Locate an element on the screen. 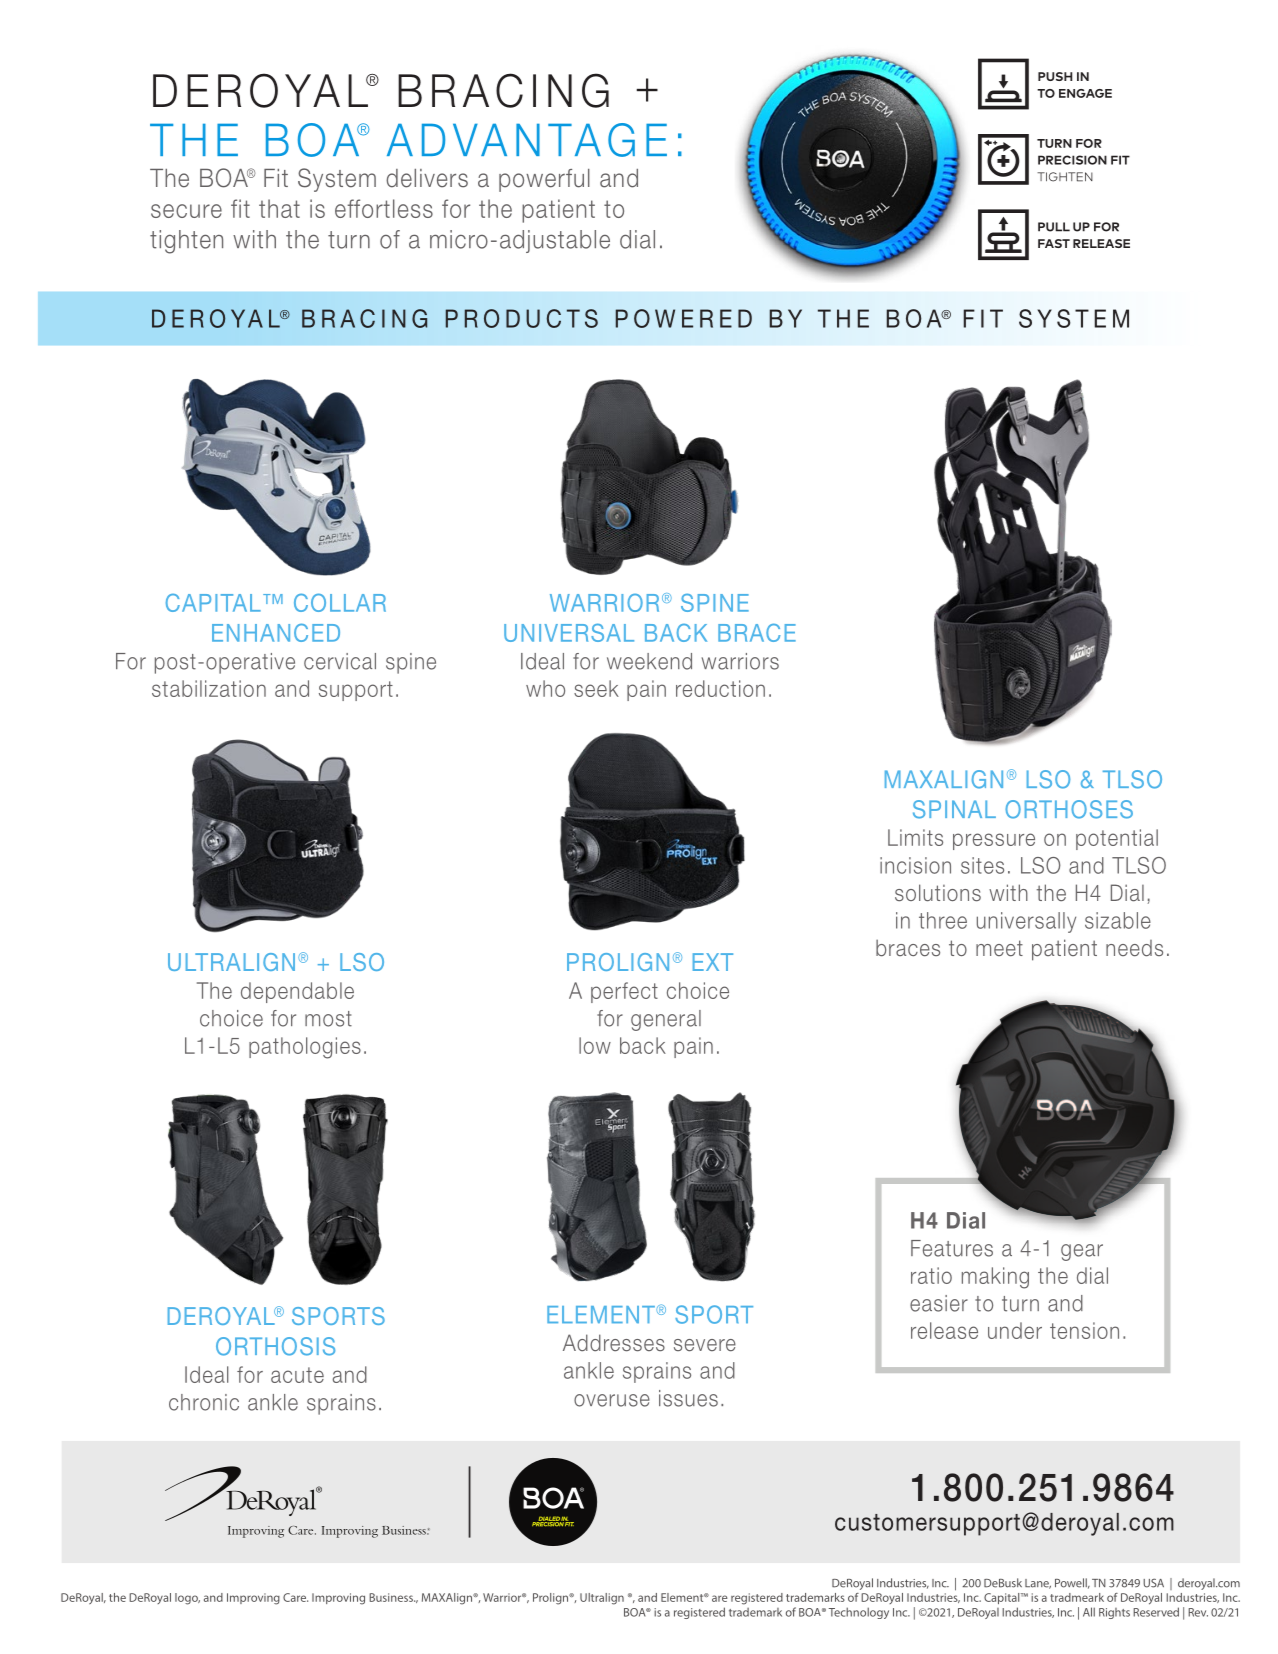 The height and width of the screenshot is (1654, 1278). Care is located at coordinates (295, 1597).
